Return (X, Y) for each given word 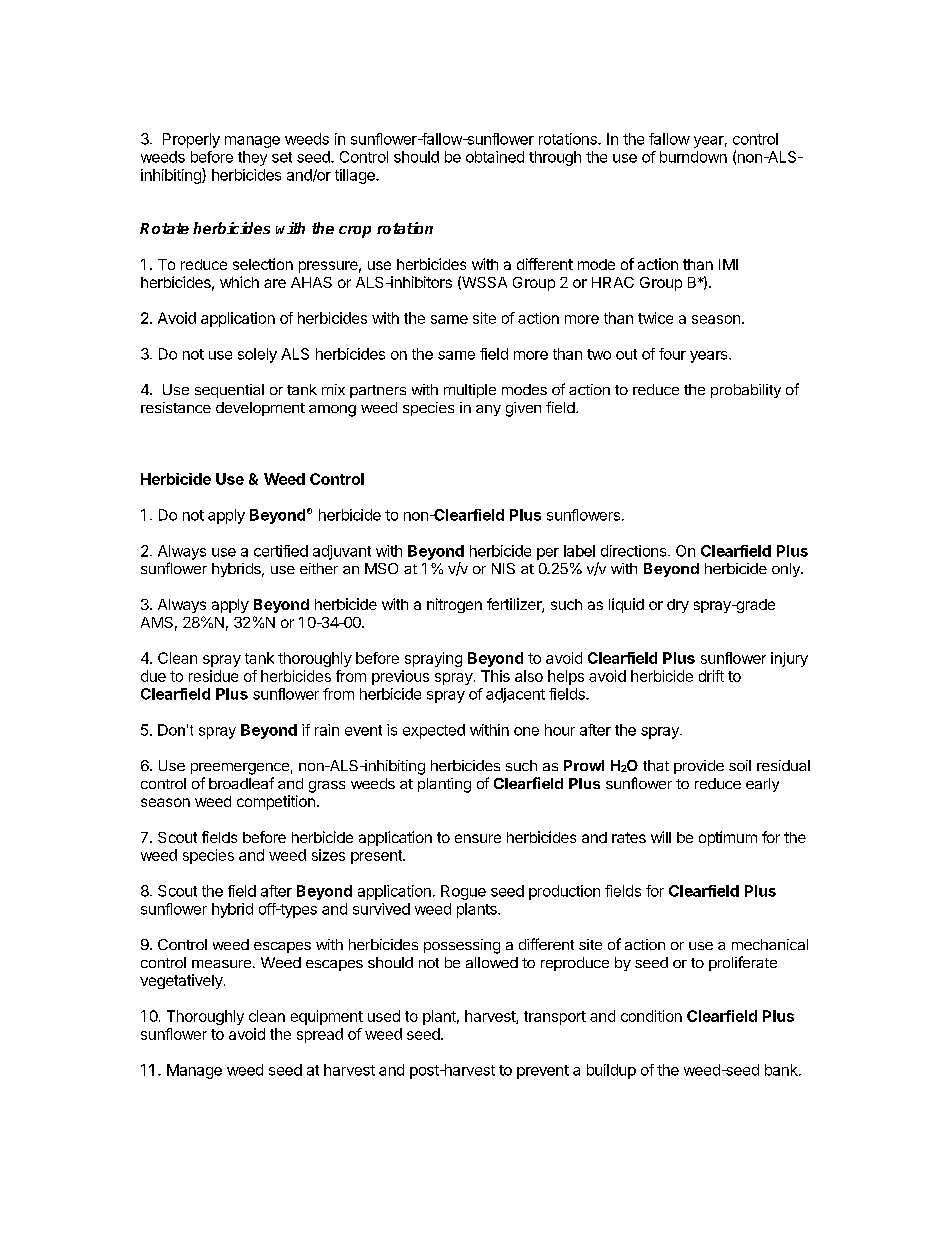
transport (555, 1018)
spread (320, 1035)
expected (434, 731)
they (252, 158)
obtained (495, 157)
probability (746, 391)
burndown (693, 157)
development (260, 409)
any (488, 410)
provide (699, 767)
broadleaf (241, 783)
